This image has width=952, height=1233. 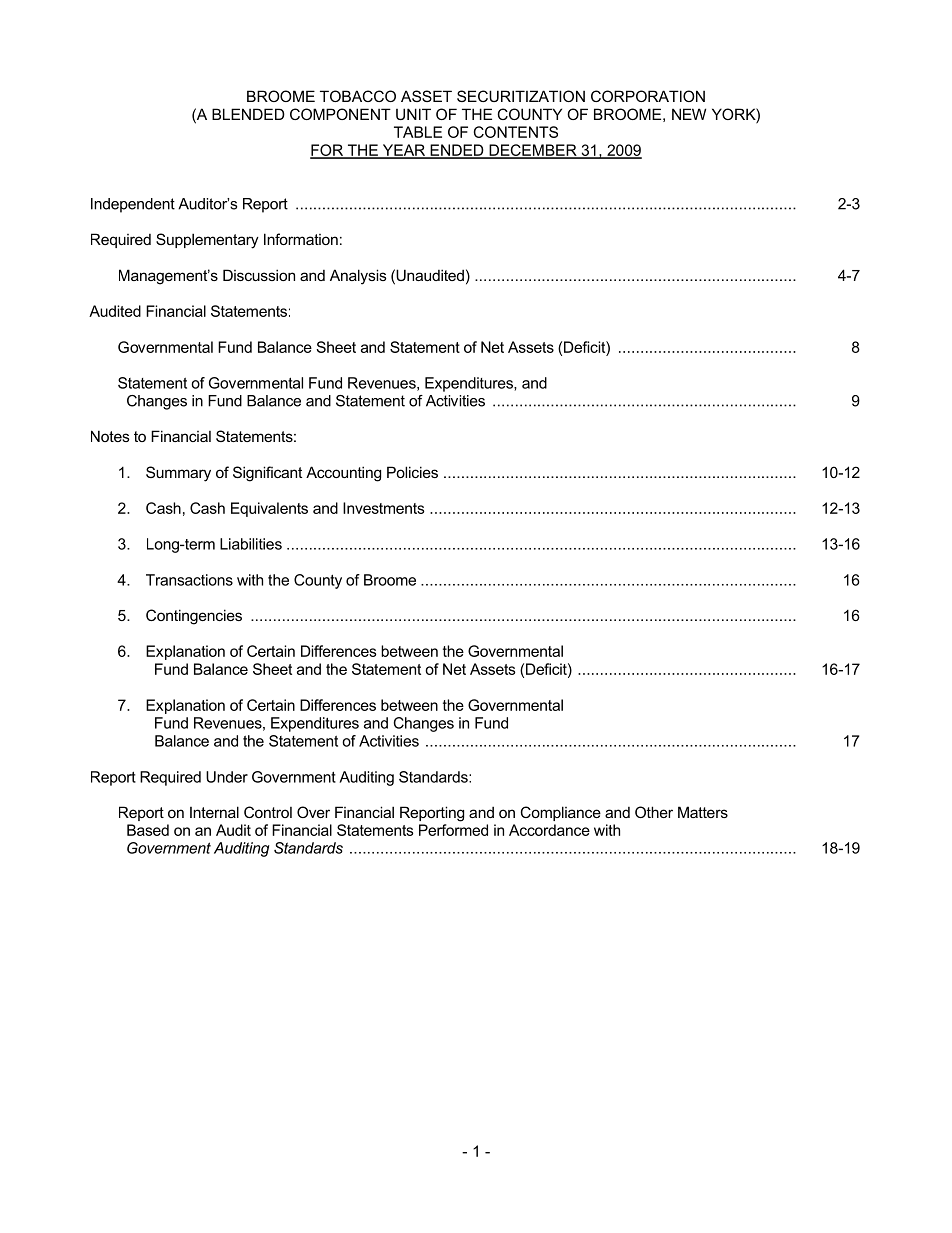 What do you see at coordinates (453, 830) in the image?
I see `Performed` at bounding box center [453, 830].
